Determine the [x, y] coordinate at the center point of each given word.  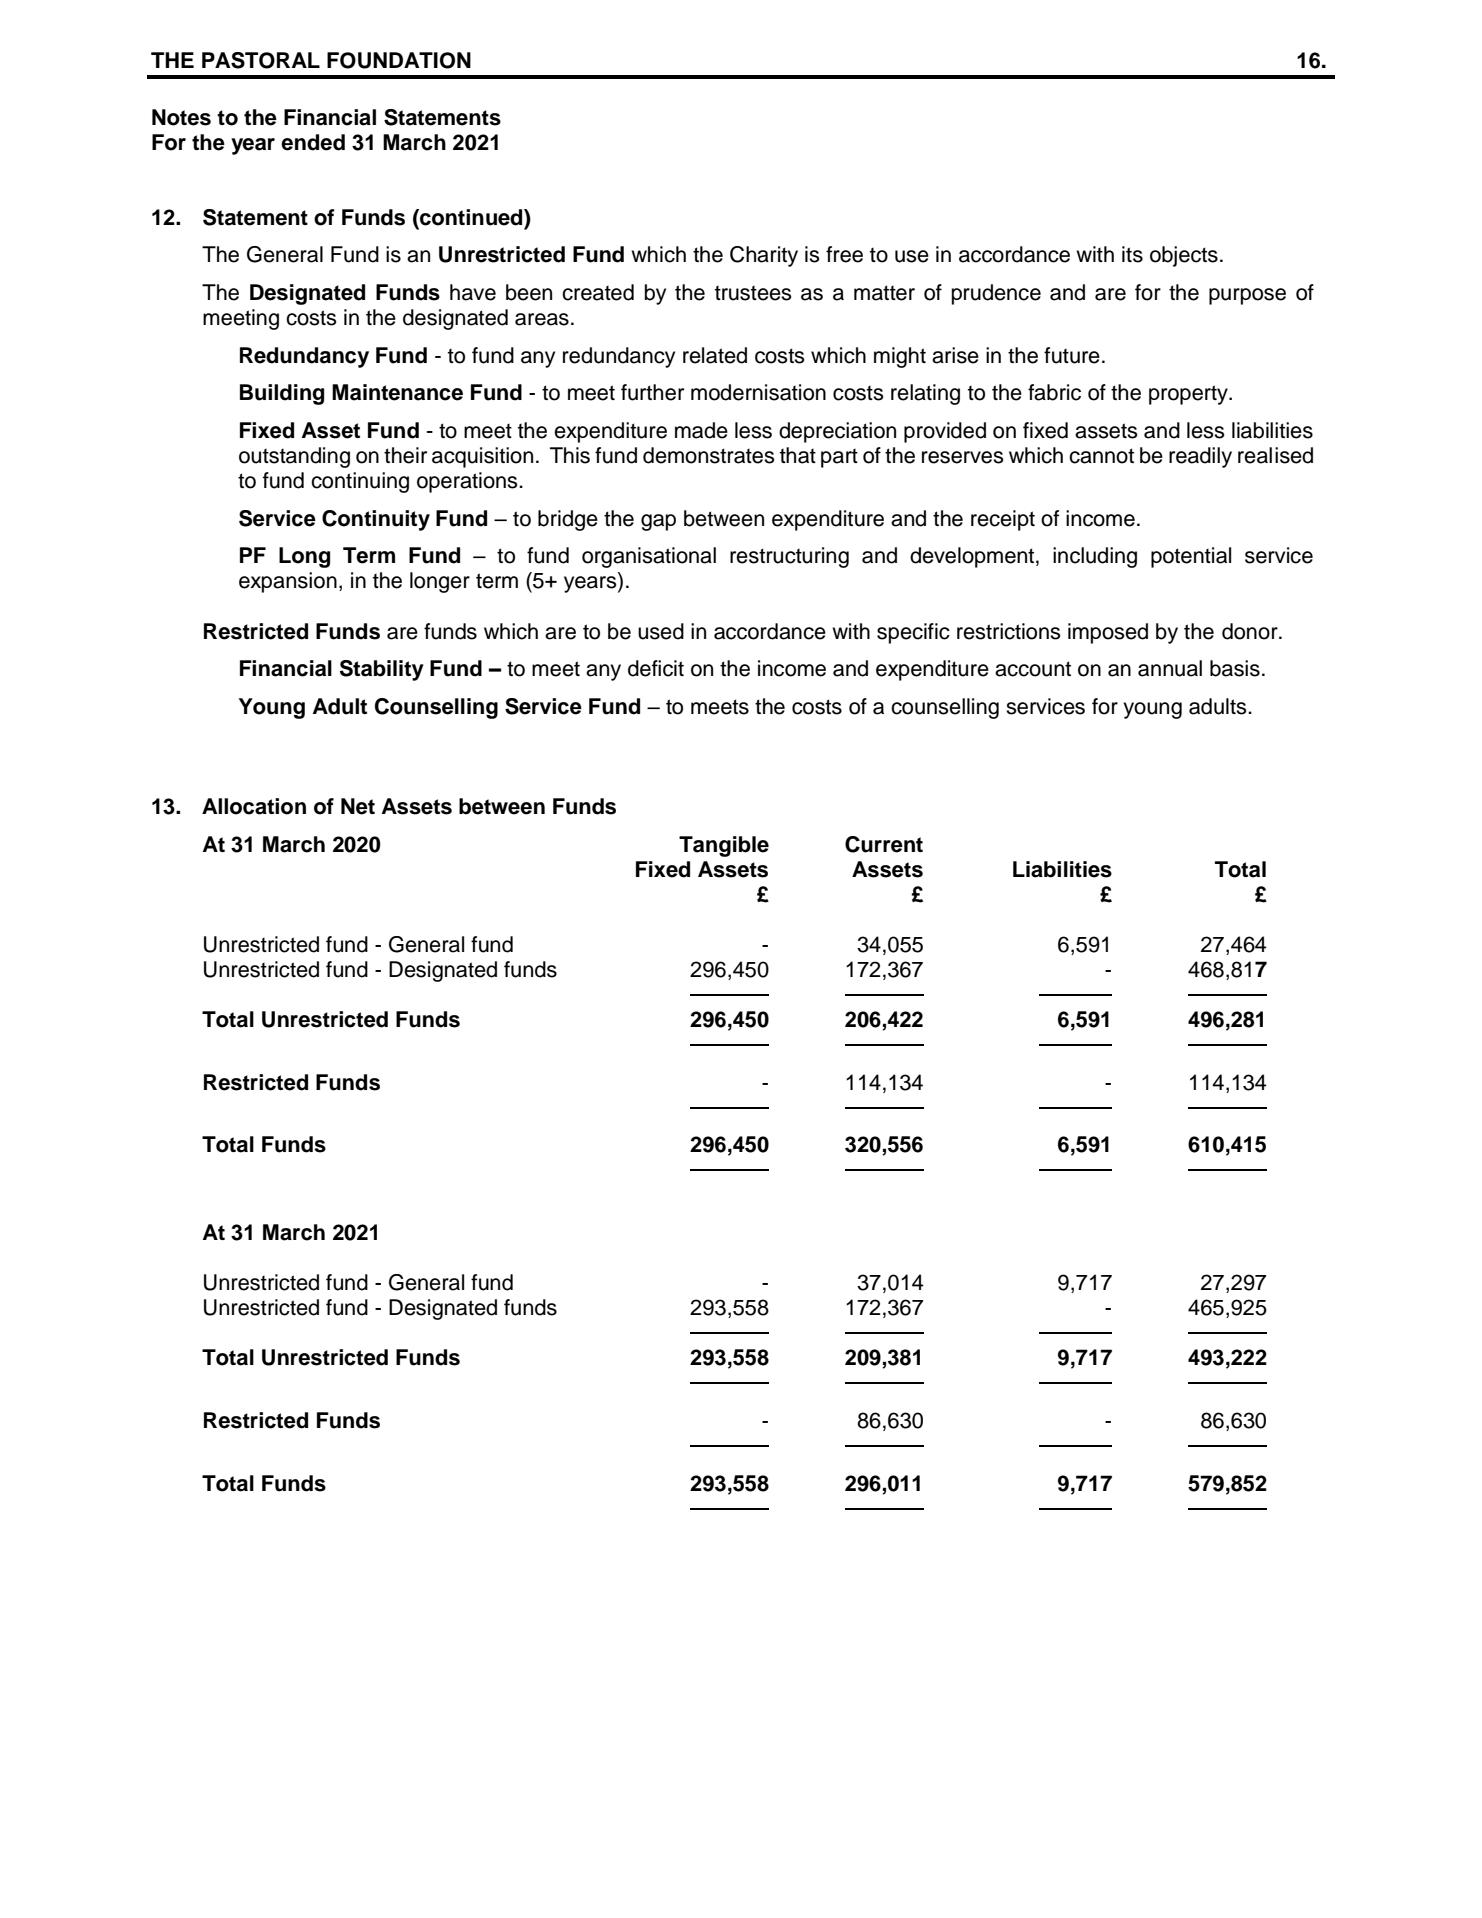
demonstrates [709, 455]
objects [1184, 256]
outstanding [294, 457]
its [1132, 254]
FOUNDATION [399, 60]
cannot [1101, 456]
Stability [382, 670]
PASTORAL [261, 60]
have [473, 292]
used [661, 631]
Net [358, 806]
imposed [1108, 633]
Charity [764, 256]
